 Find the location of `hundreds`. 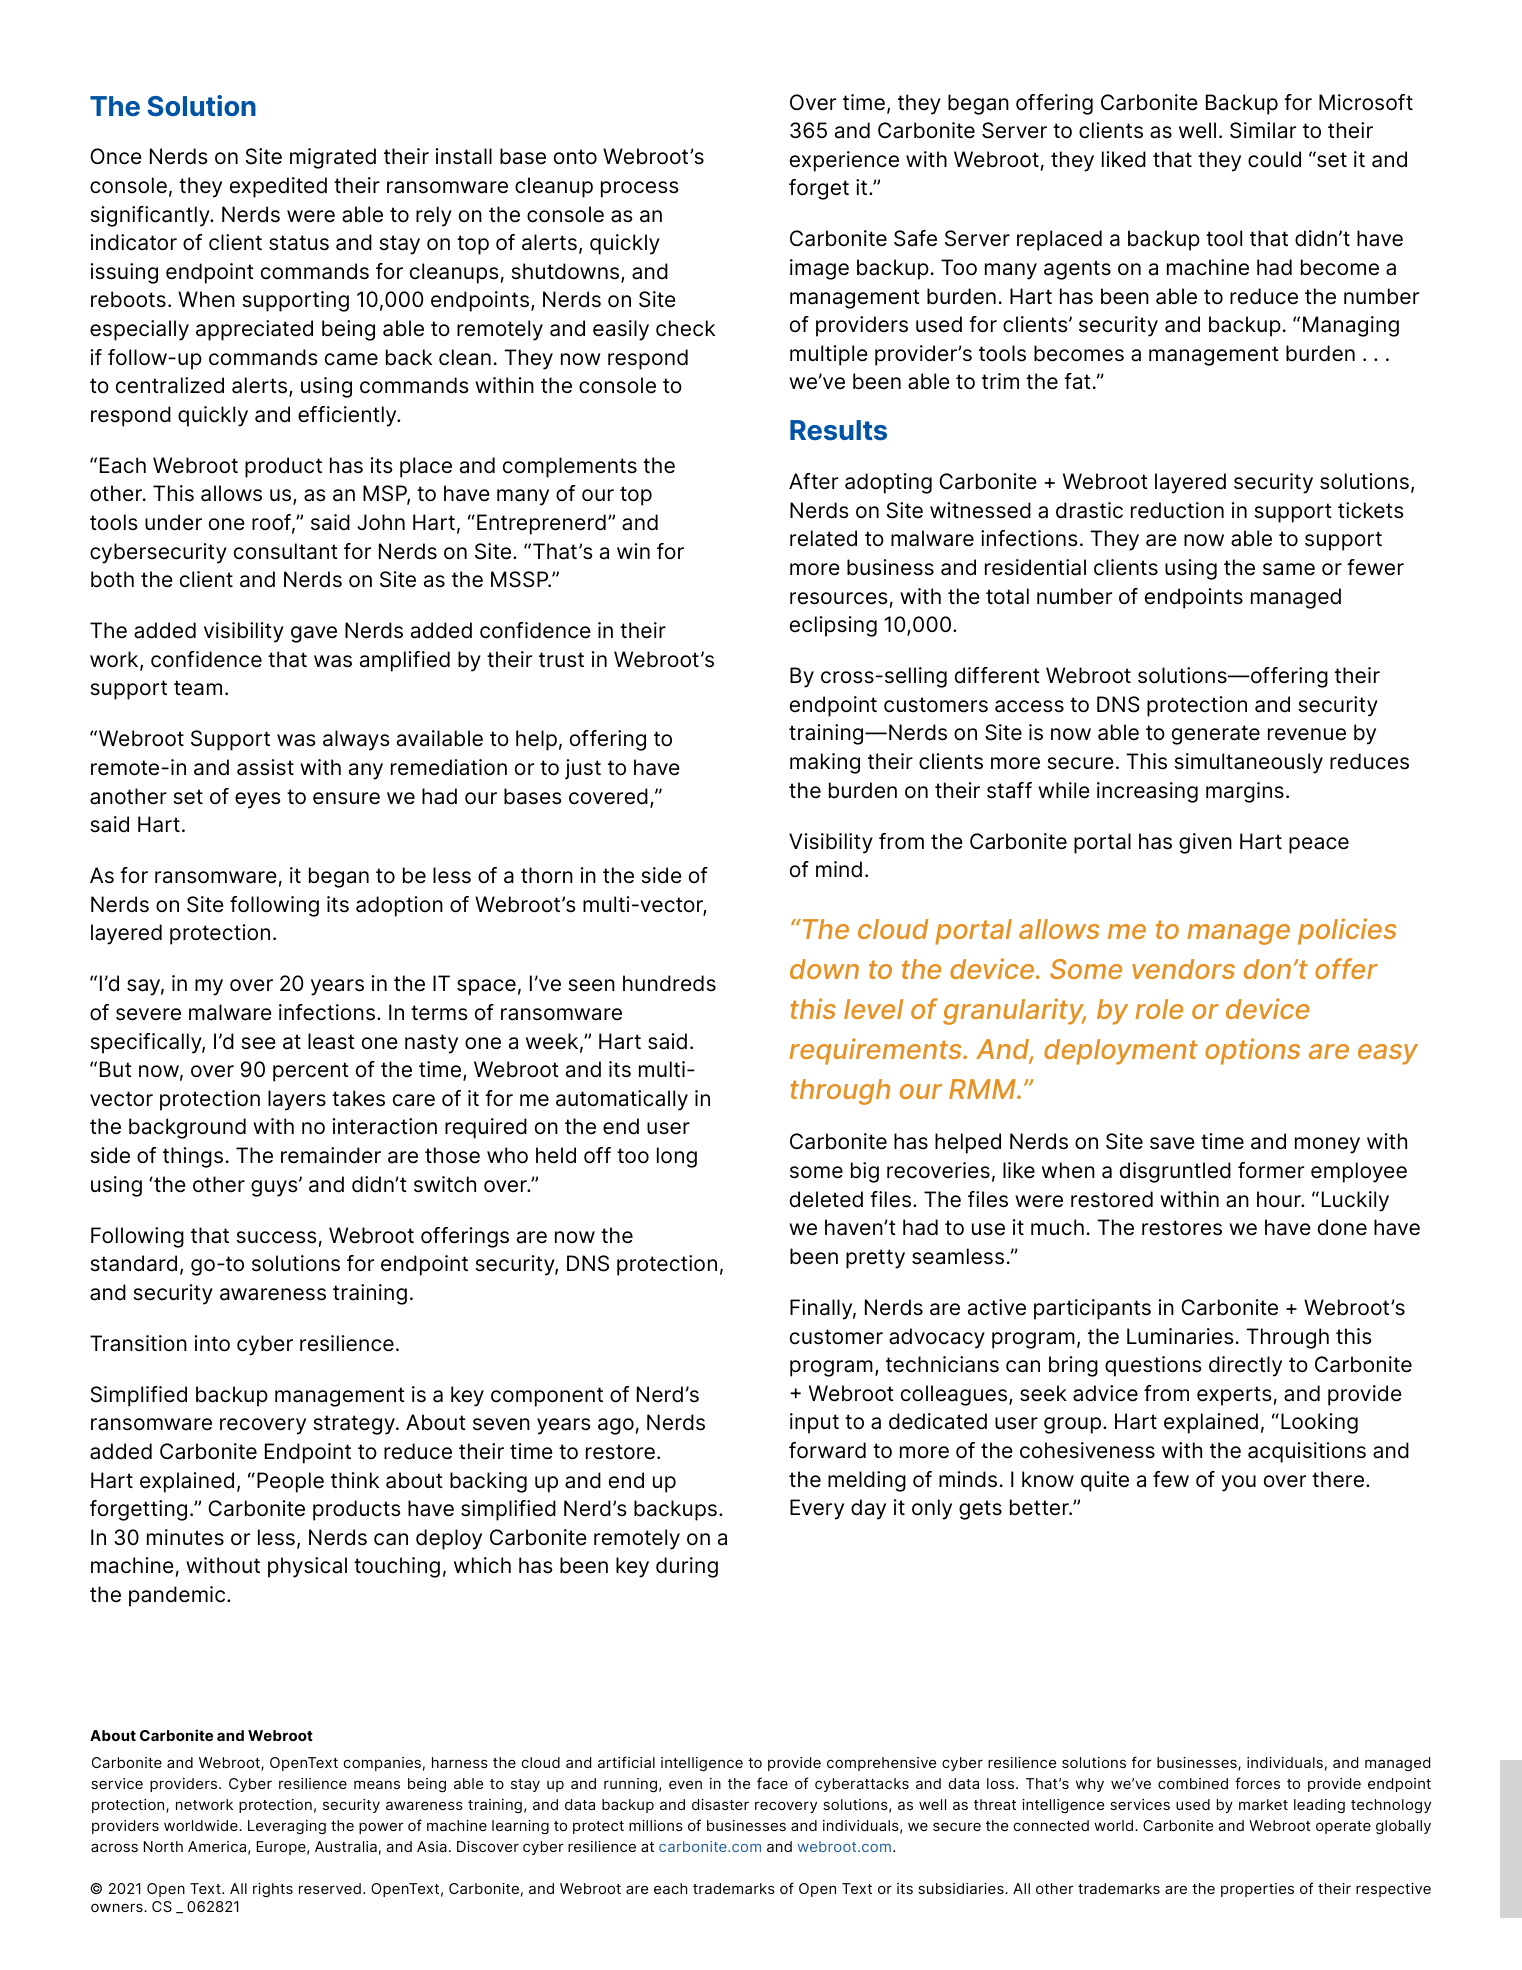

hundreds is located at coordinates (669, 983).
